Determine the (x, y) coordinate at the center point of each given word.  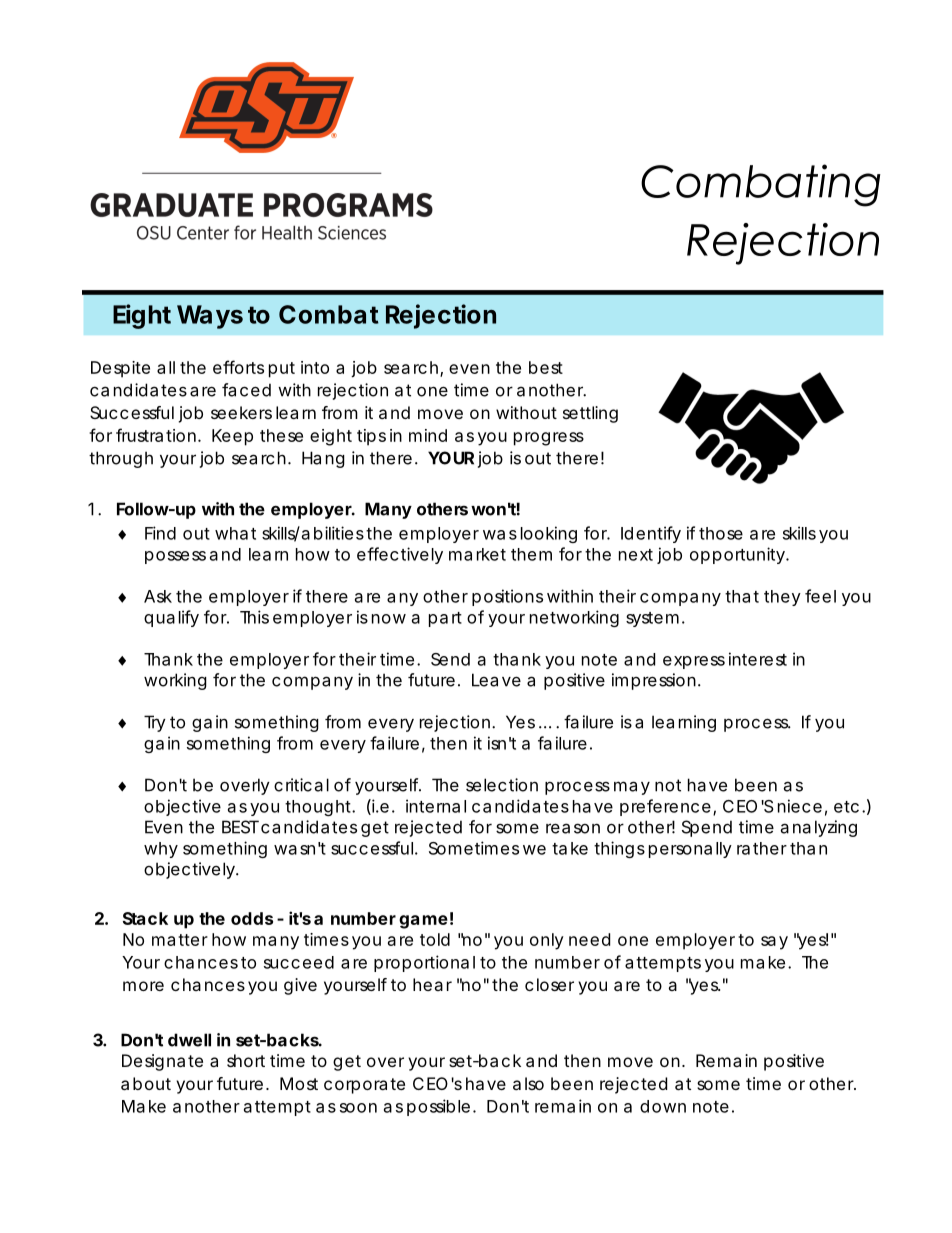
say (774, 943)
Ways (210, 317)
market (477, 554)
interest (758, 659)
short (246, 1060)
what (235, 533)
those (721, 533)
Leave (496, 680)
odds (252, 918)
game (423, 922)
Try (155, 723)
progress (549, 439)
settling (590, 414)
